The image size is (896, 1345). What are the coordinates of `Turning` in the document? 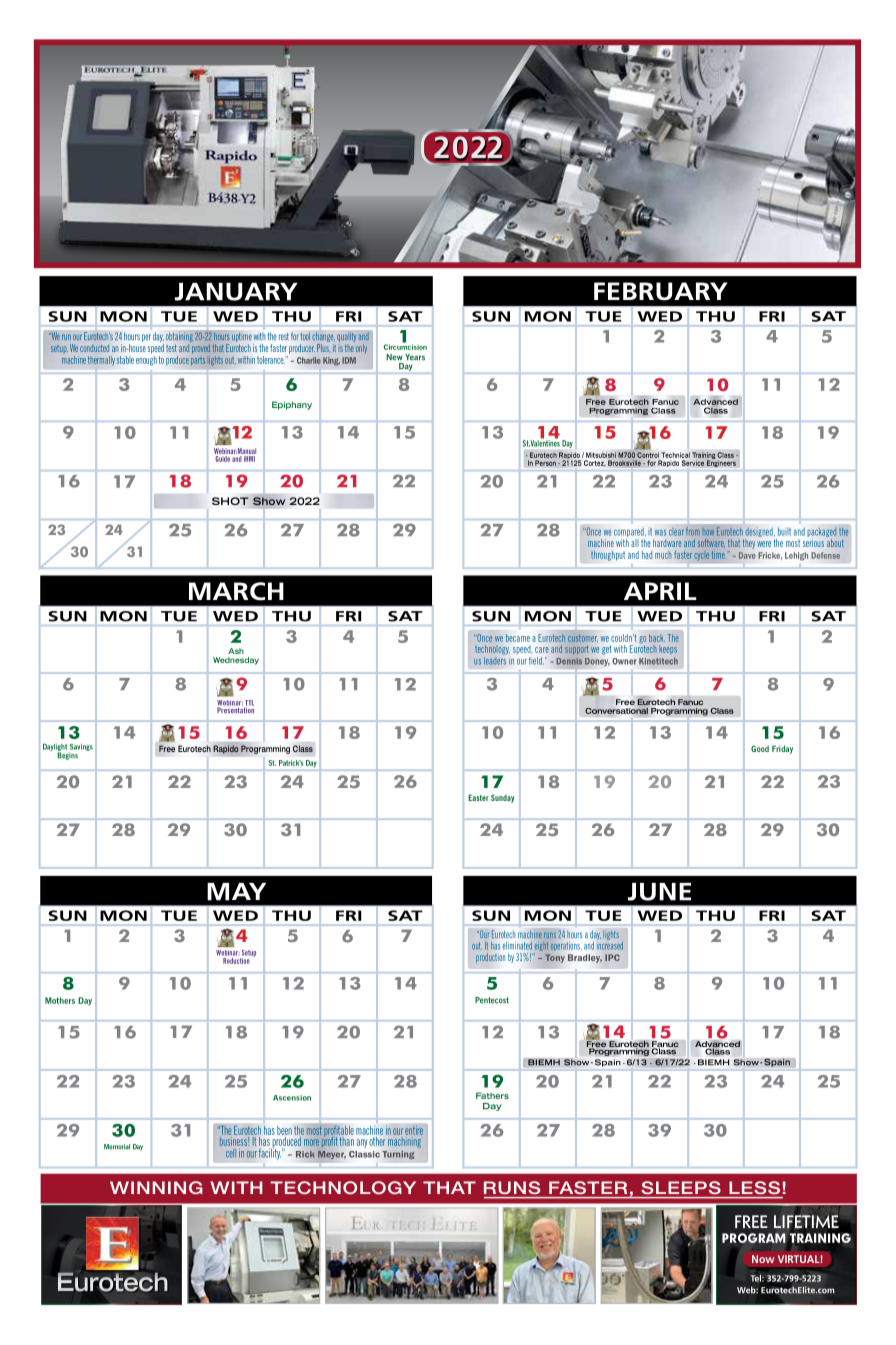 It's located at (398, 1155).
